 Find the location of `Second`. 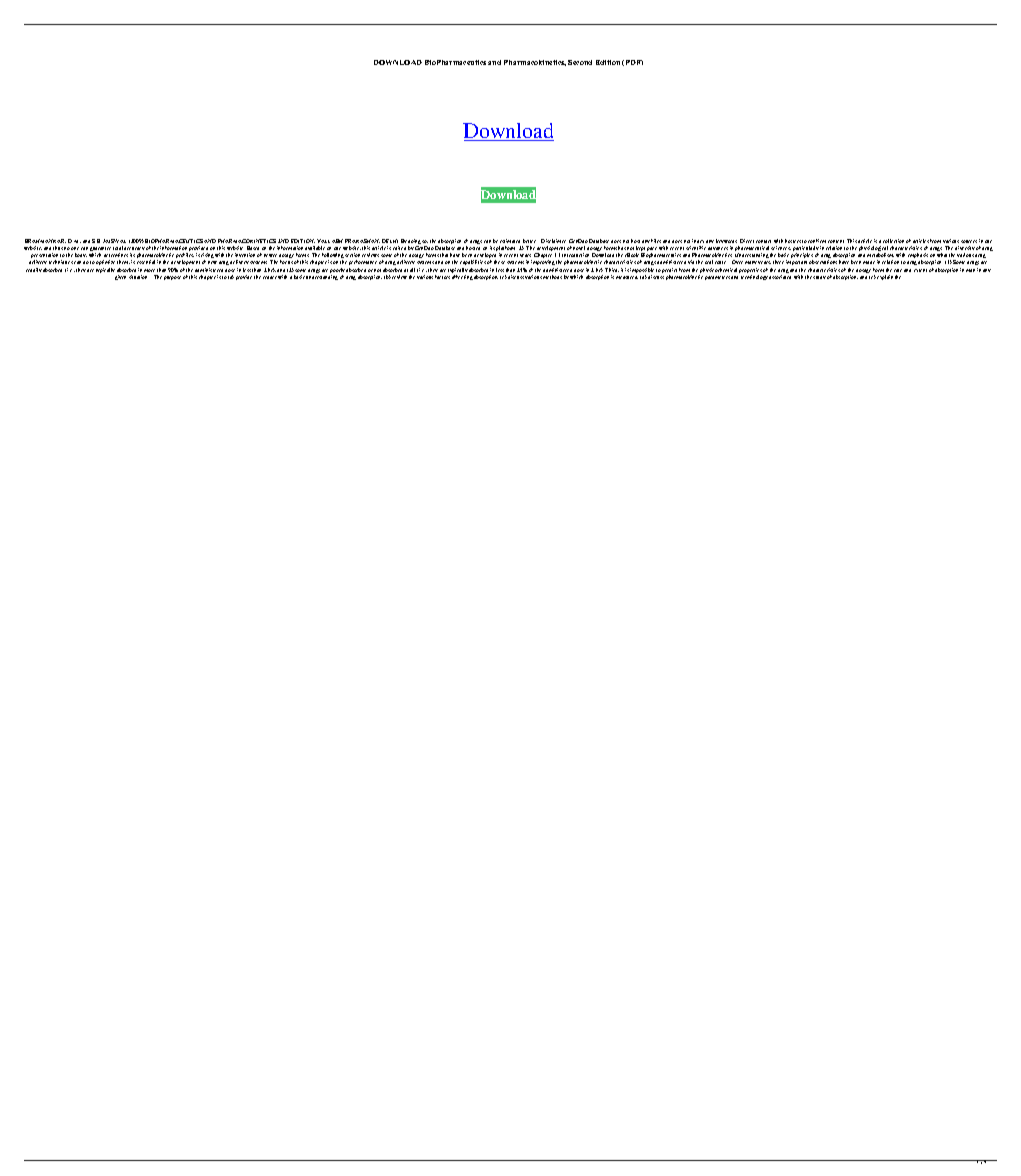

Second is located at coordinates (580, 62).
